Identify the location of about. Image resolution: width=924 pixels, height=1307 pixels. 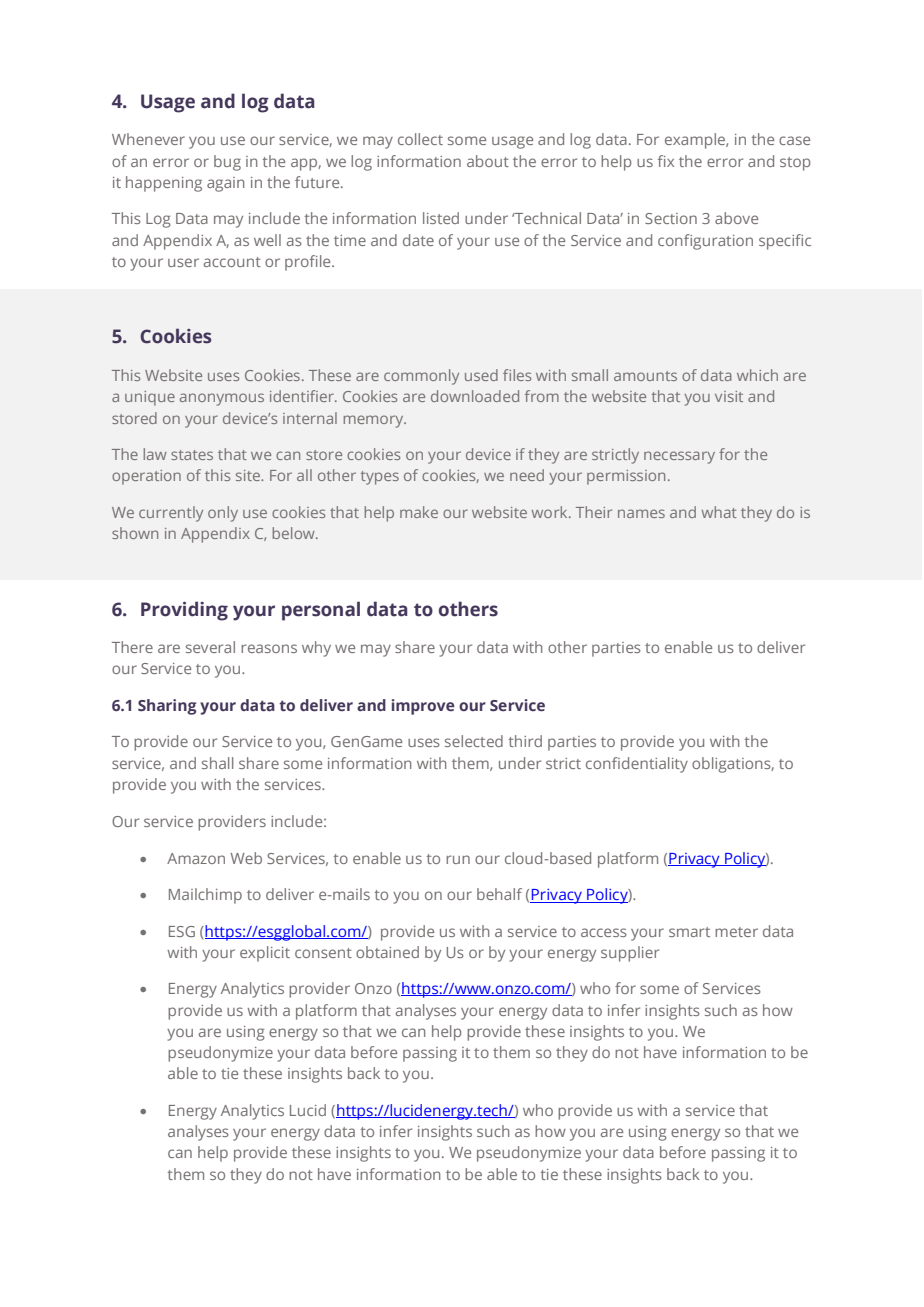
(488, 161).
